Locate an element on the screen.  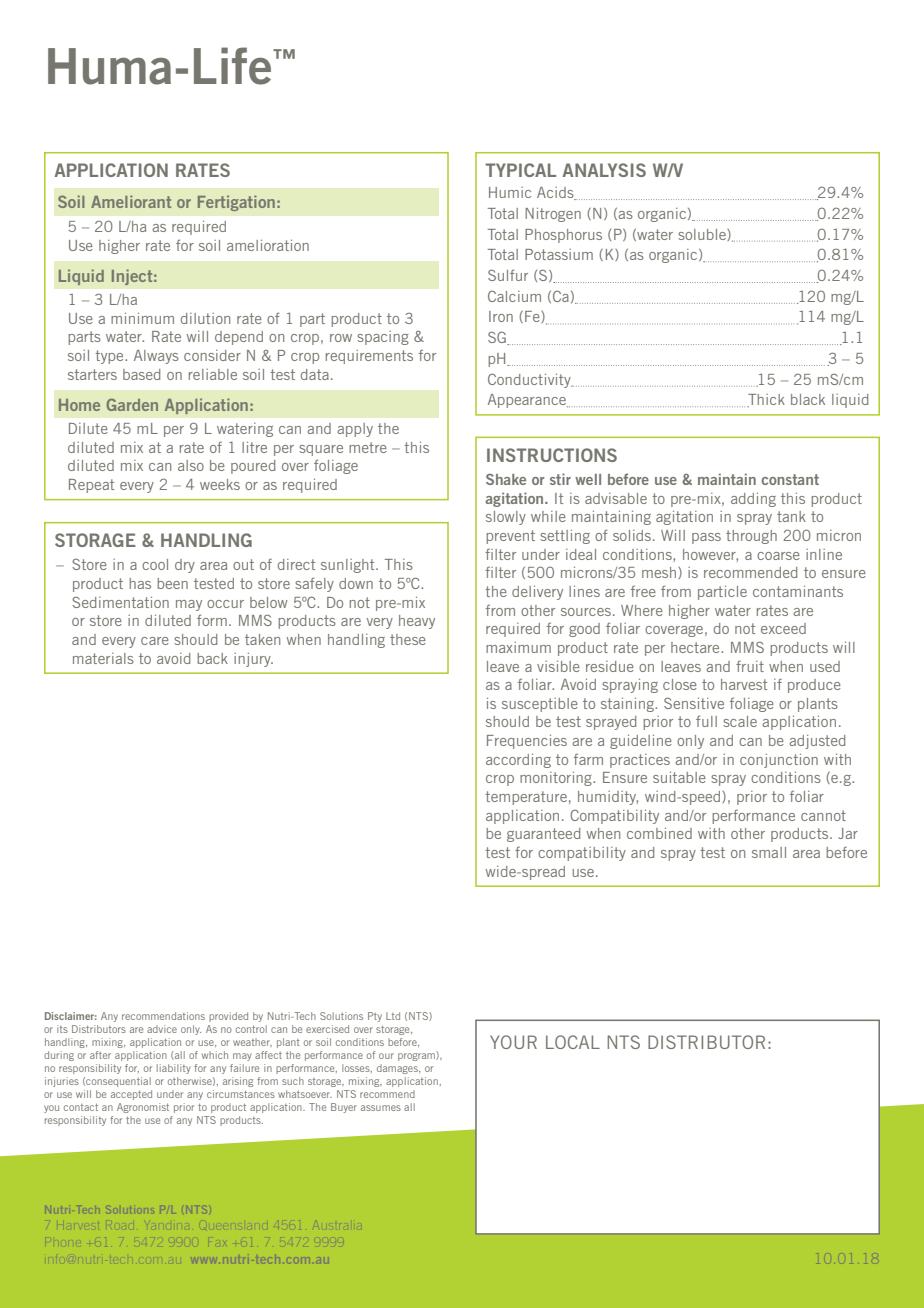
amelioration is located at coordinates (268, 245).
